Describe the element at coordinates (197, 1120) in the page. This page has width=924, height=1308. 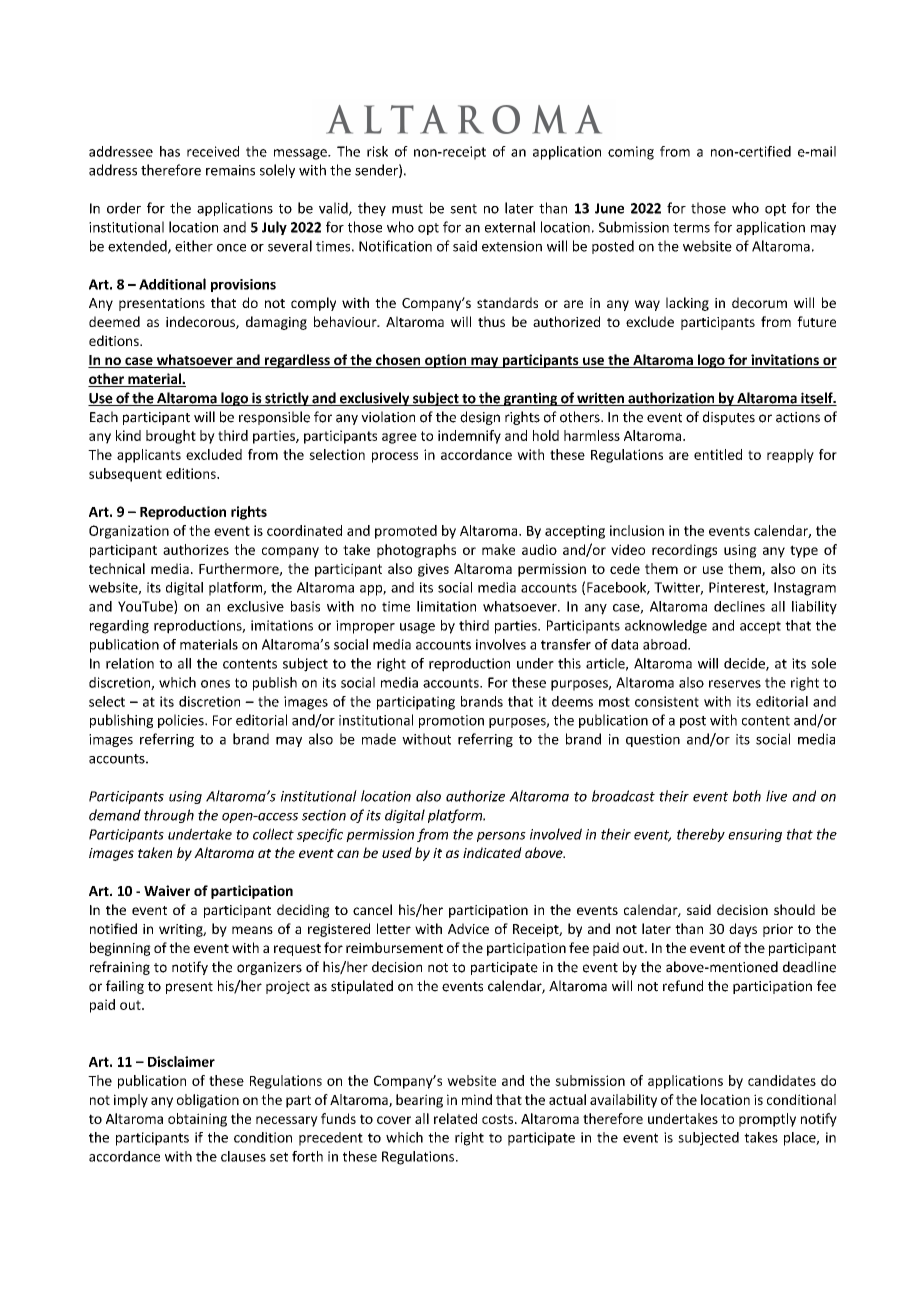
I see `obtaining` at that location.
